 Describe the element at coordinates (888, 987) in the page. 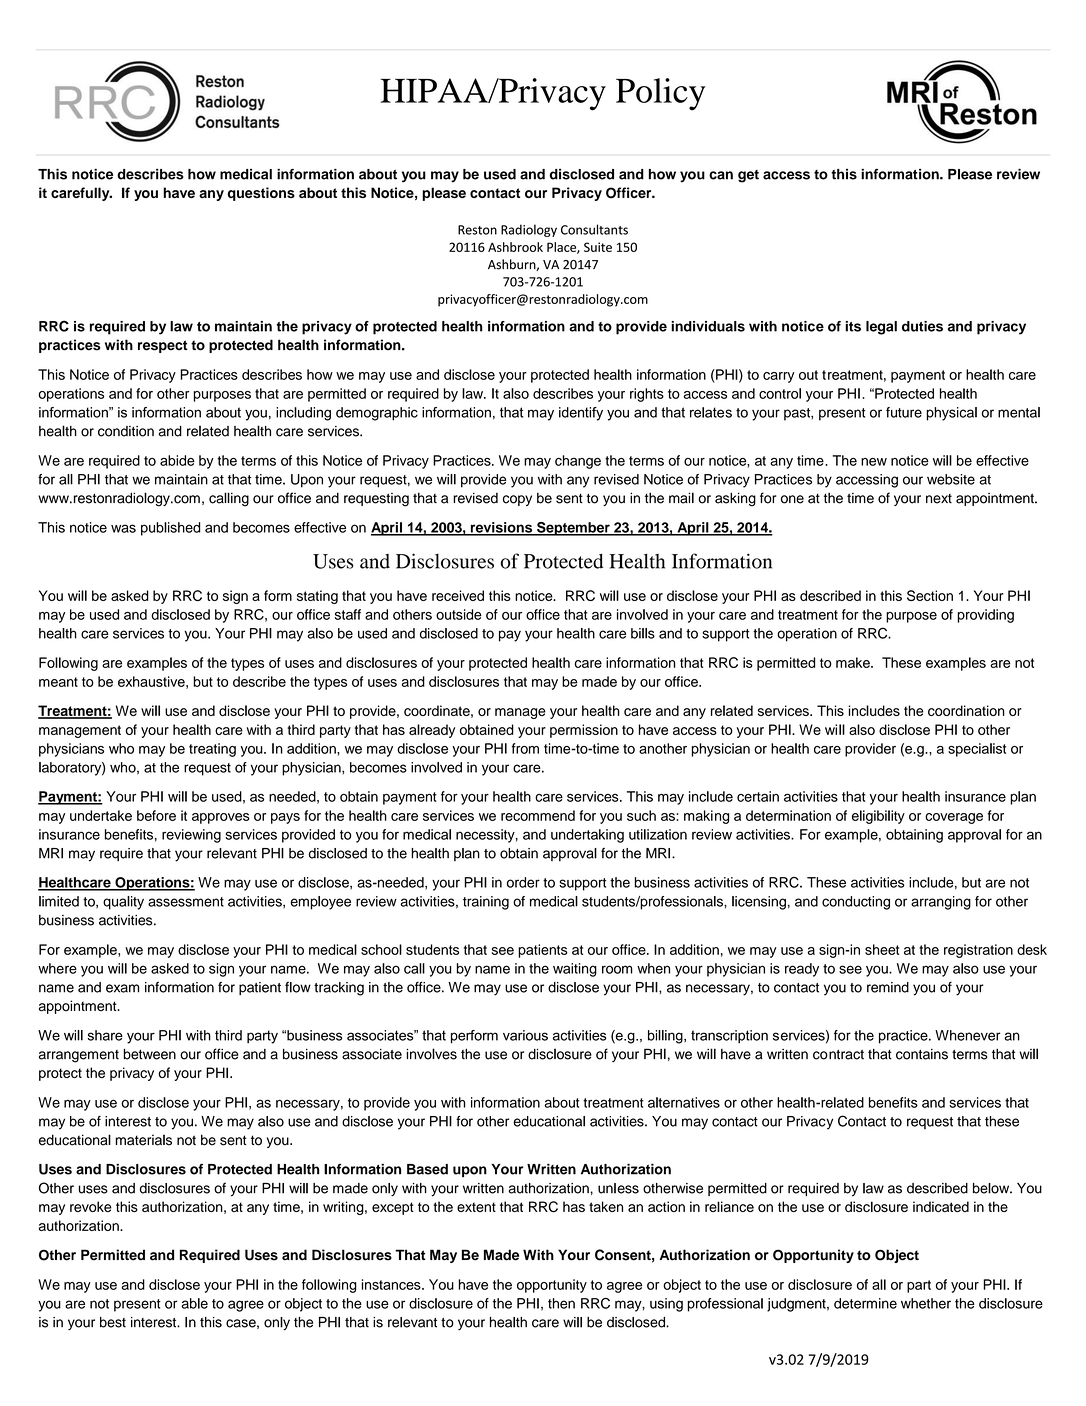

I see `remind` at that location.
